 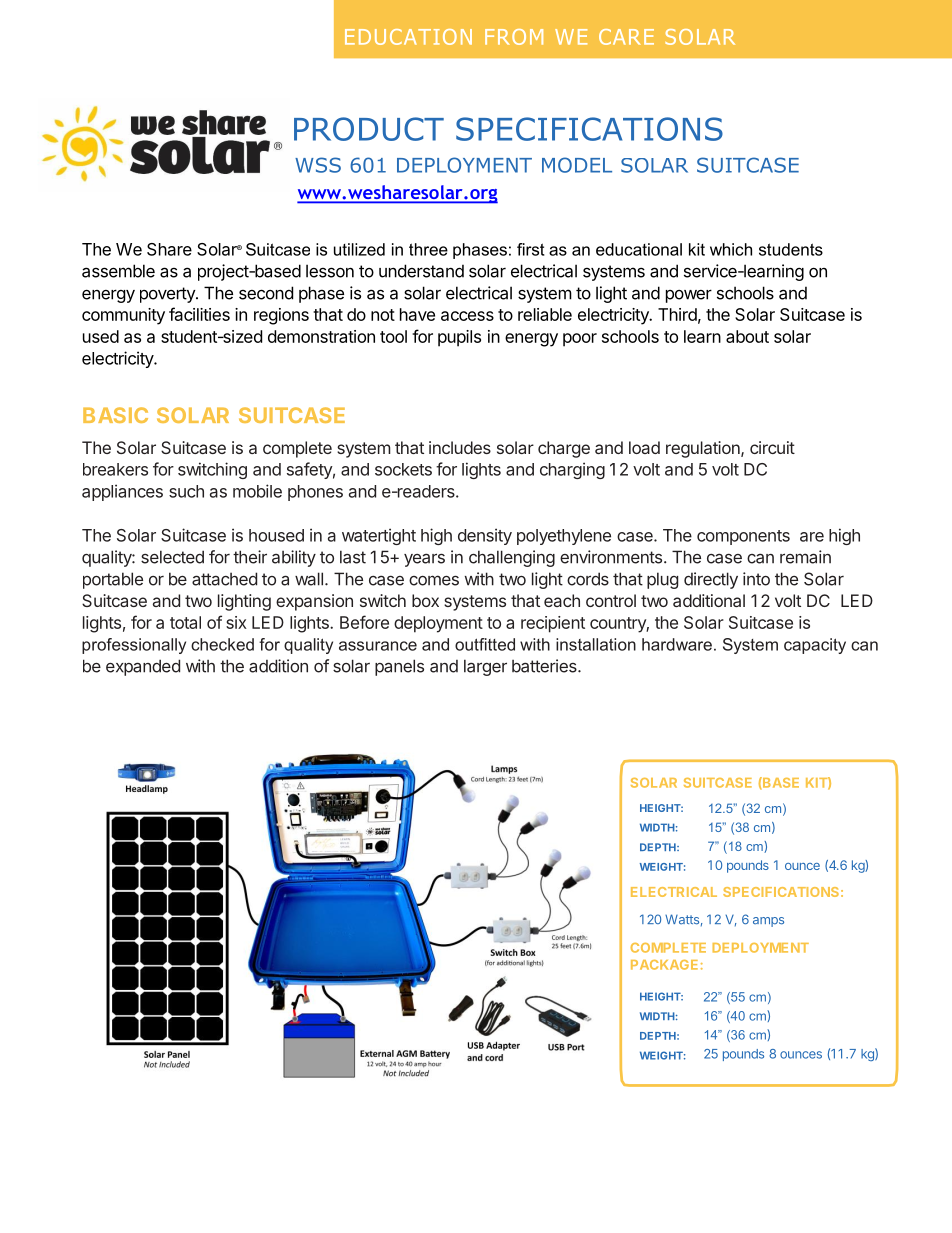 What do you see at coordinates (485, 667) in the screenshot?
I see `larger` at bounding box center [485, 667].
